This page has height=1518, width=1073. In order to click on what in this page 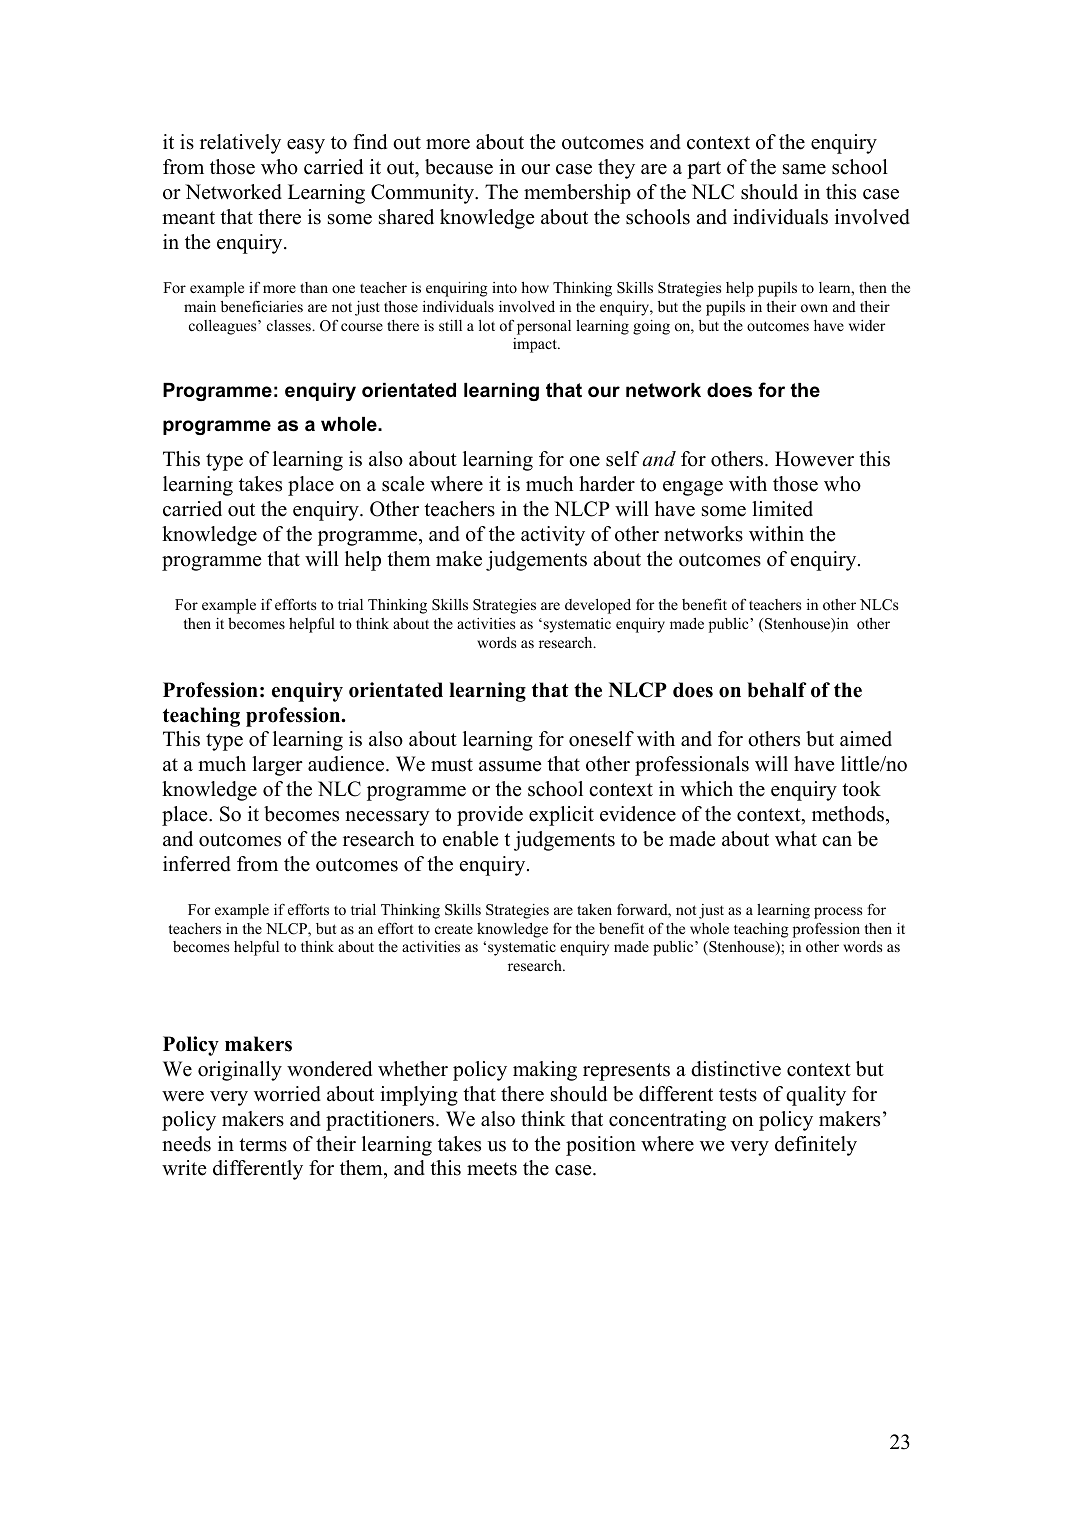, I will do `click(796, 838)`.
